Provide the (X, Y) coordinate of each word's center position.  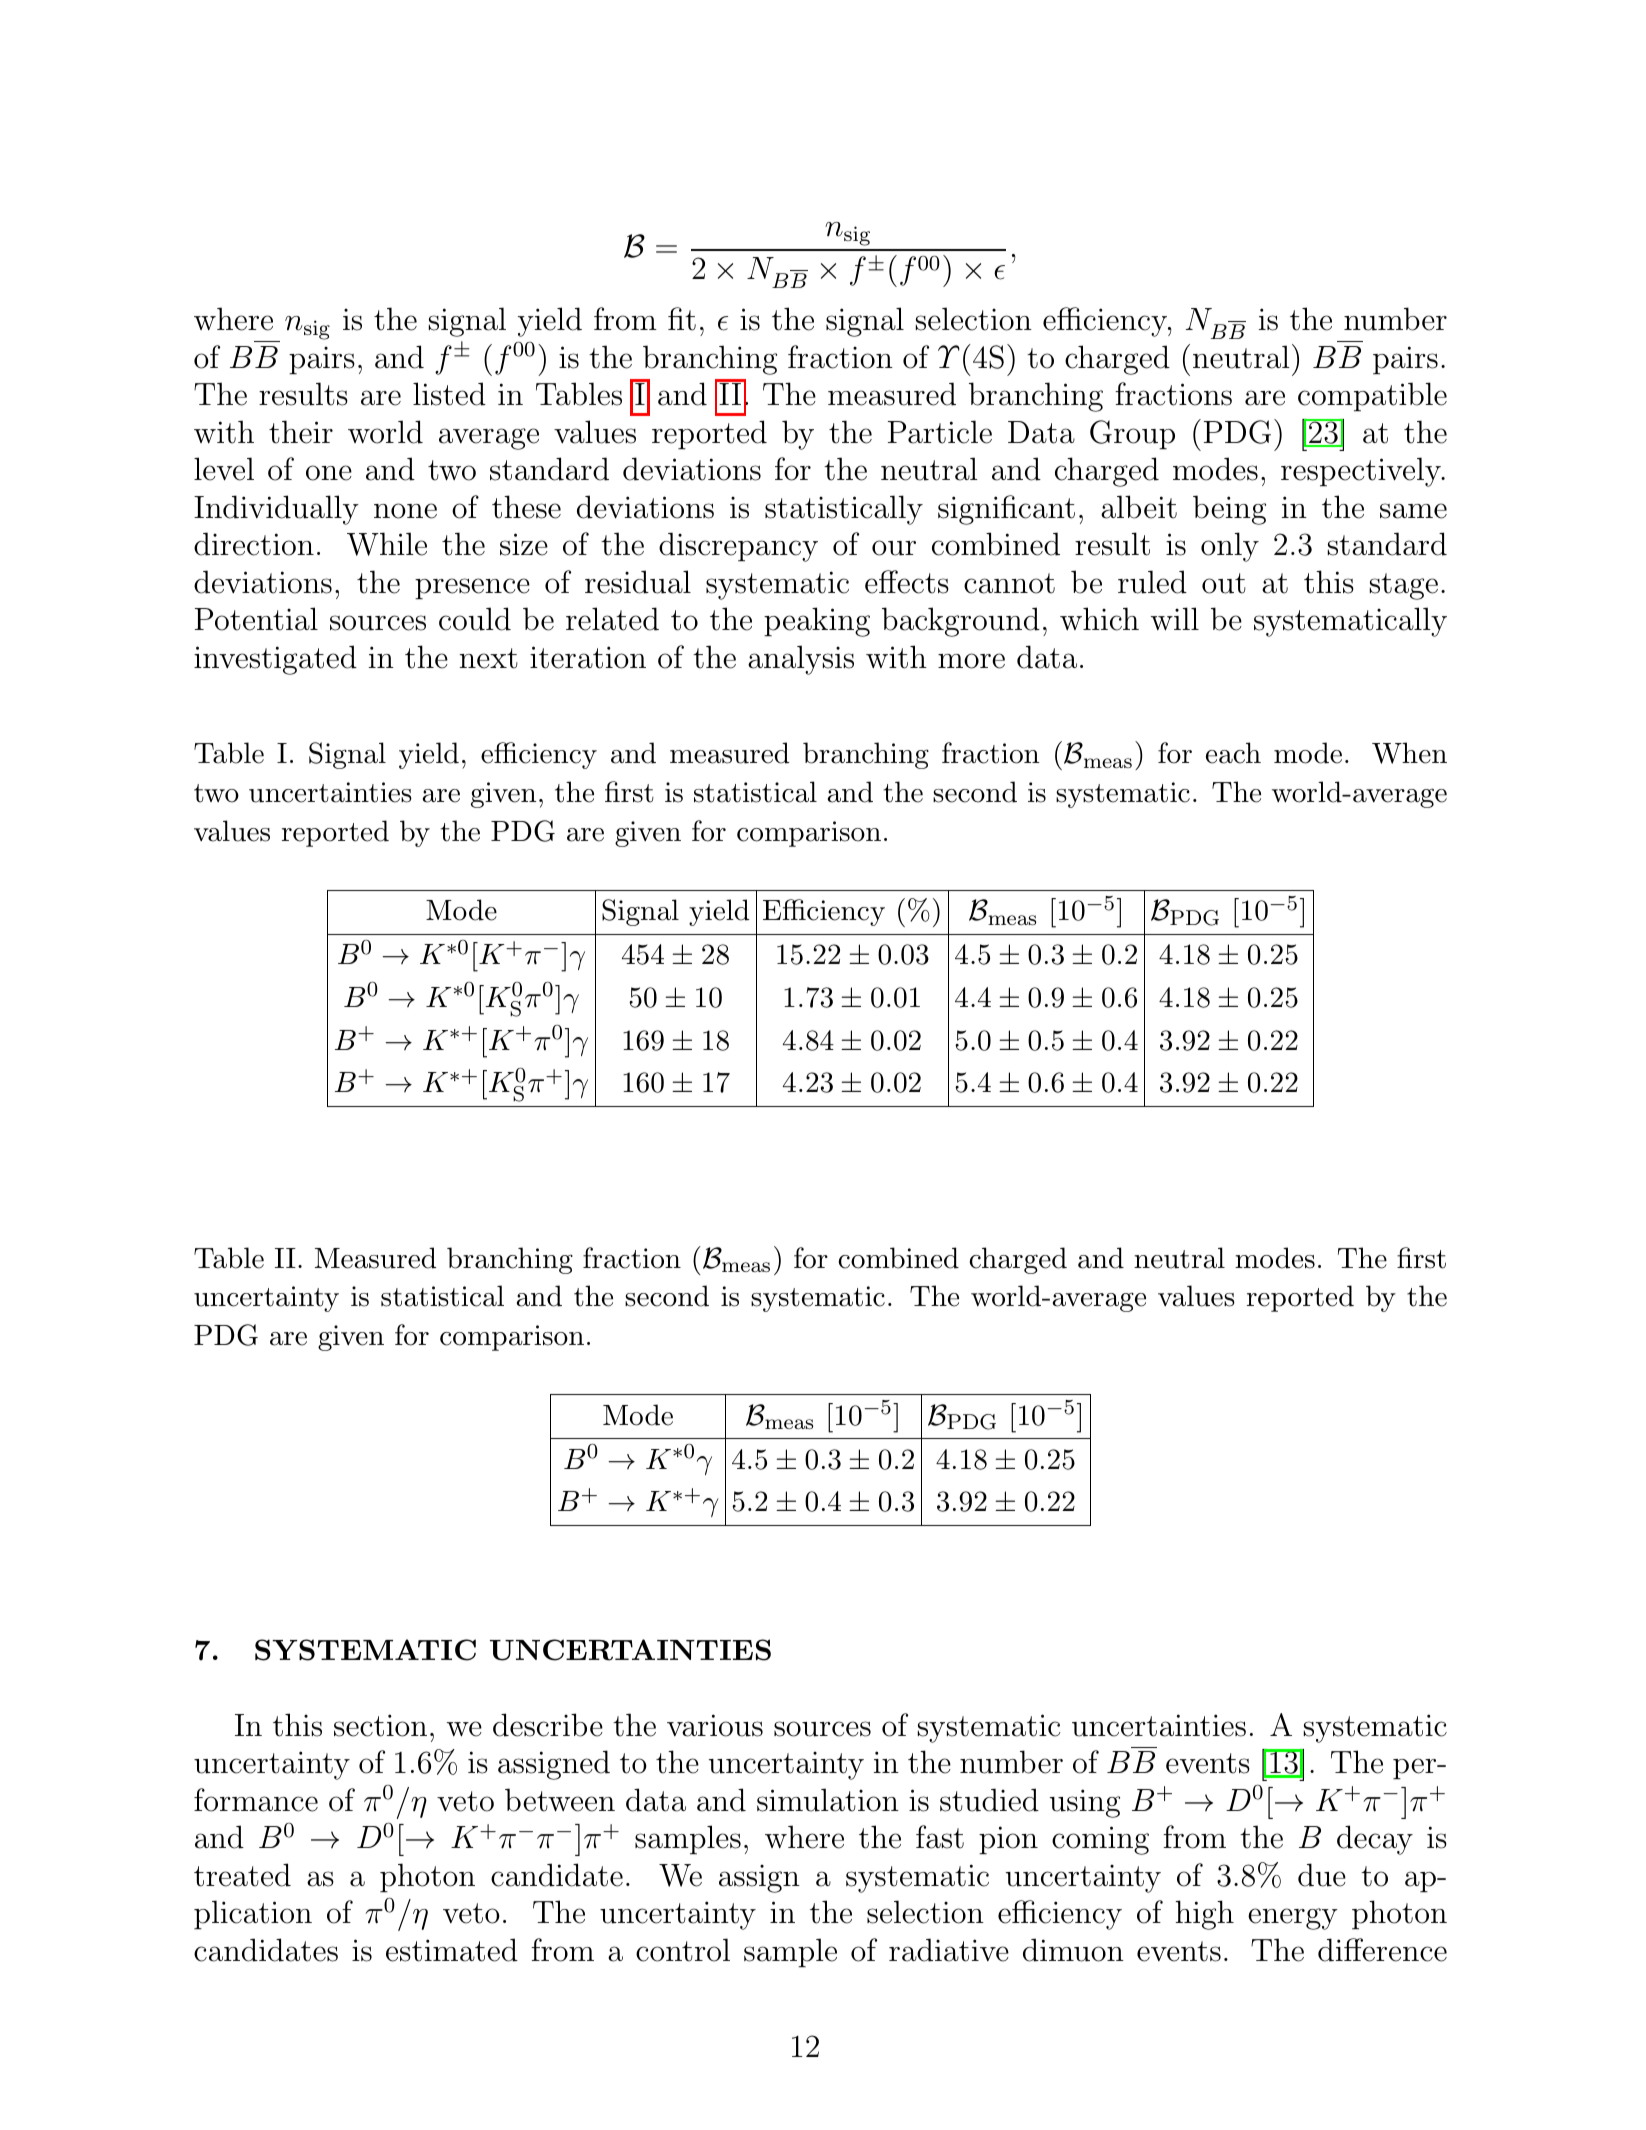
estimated (452, 1950)
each (1233, 753)
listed (449, 394)
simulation (828, 1800)
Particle (940, 432)
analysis (801, 660)
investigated (275, 660)
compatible (1372, 397)
